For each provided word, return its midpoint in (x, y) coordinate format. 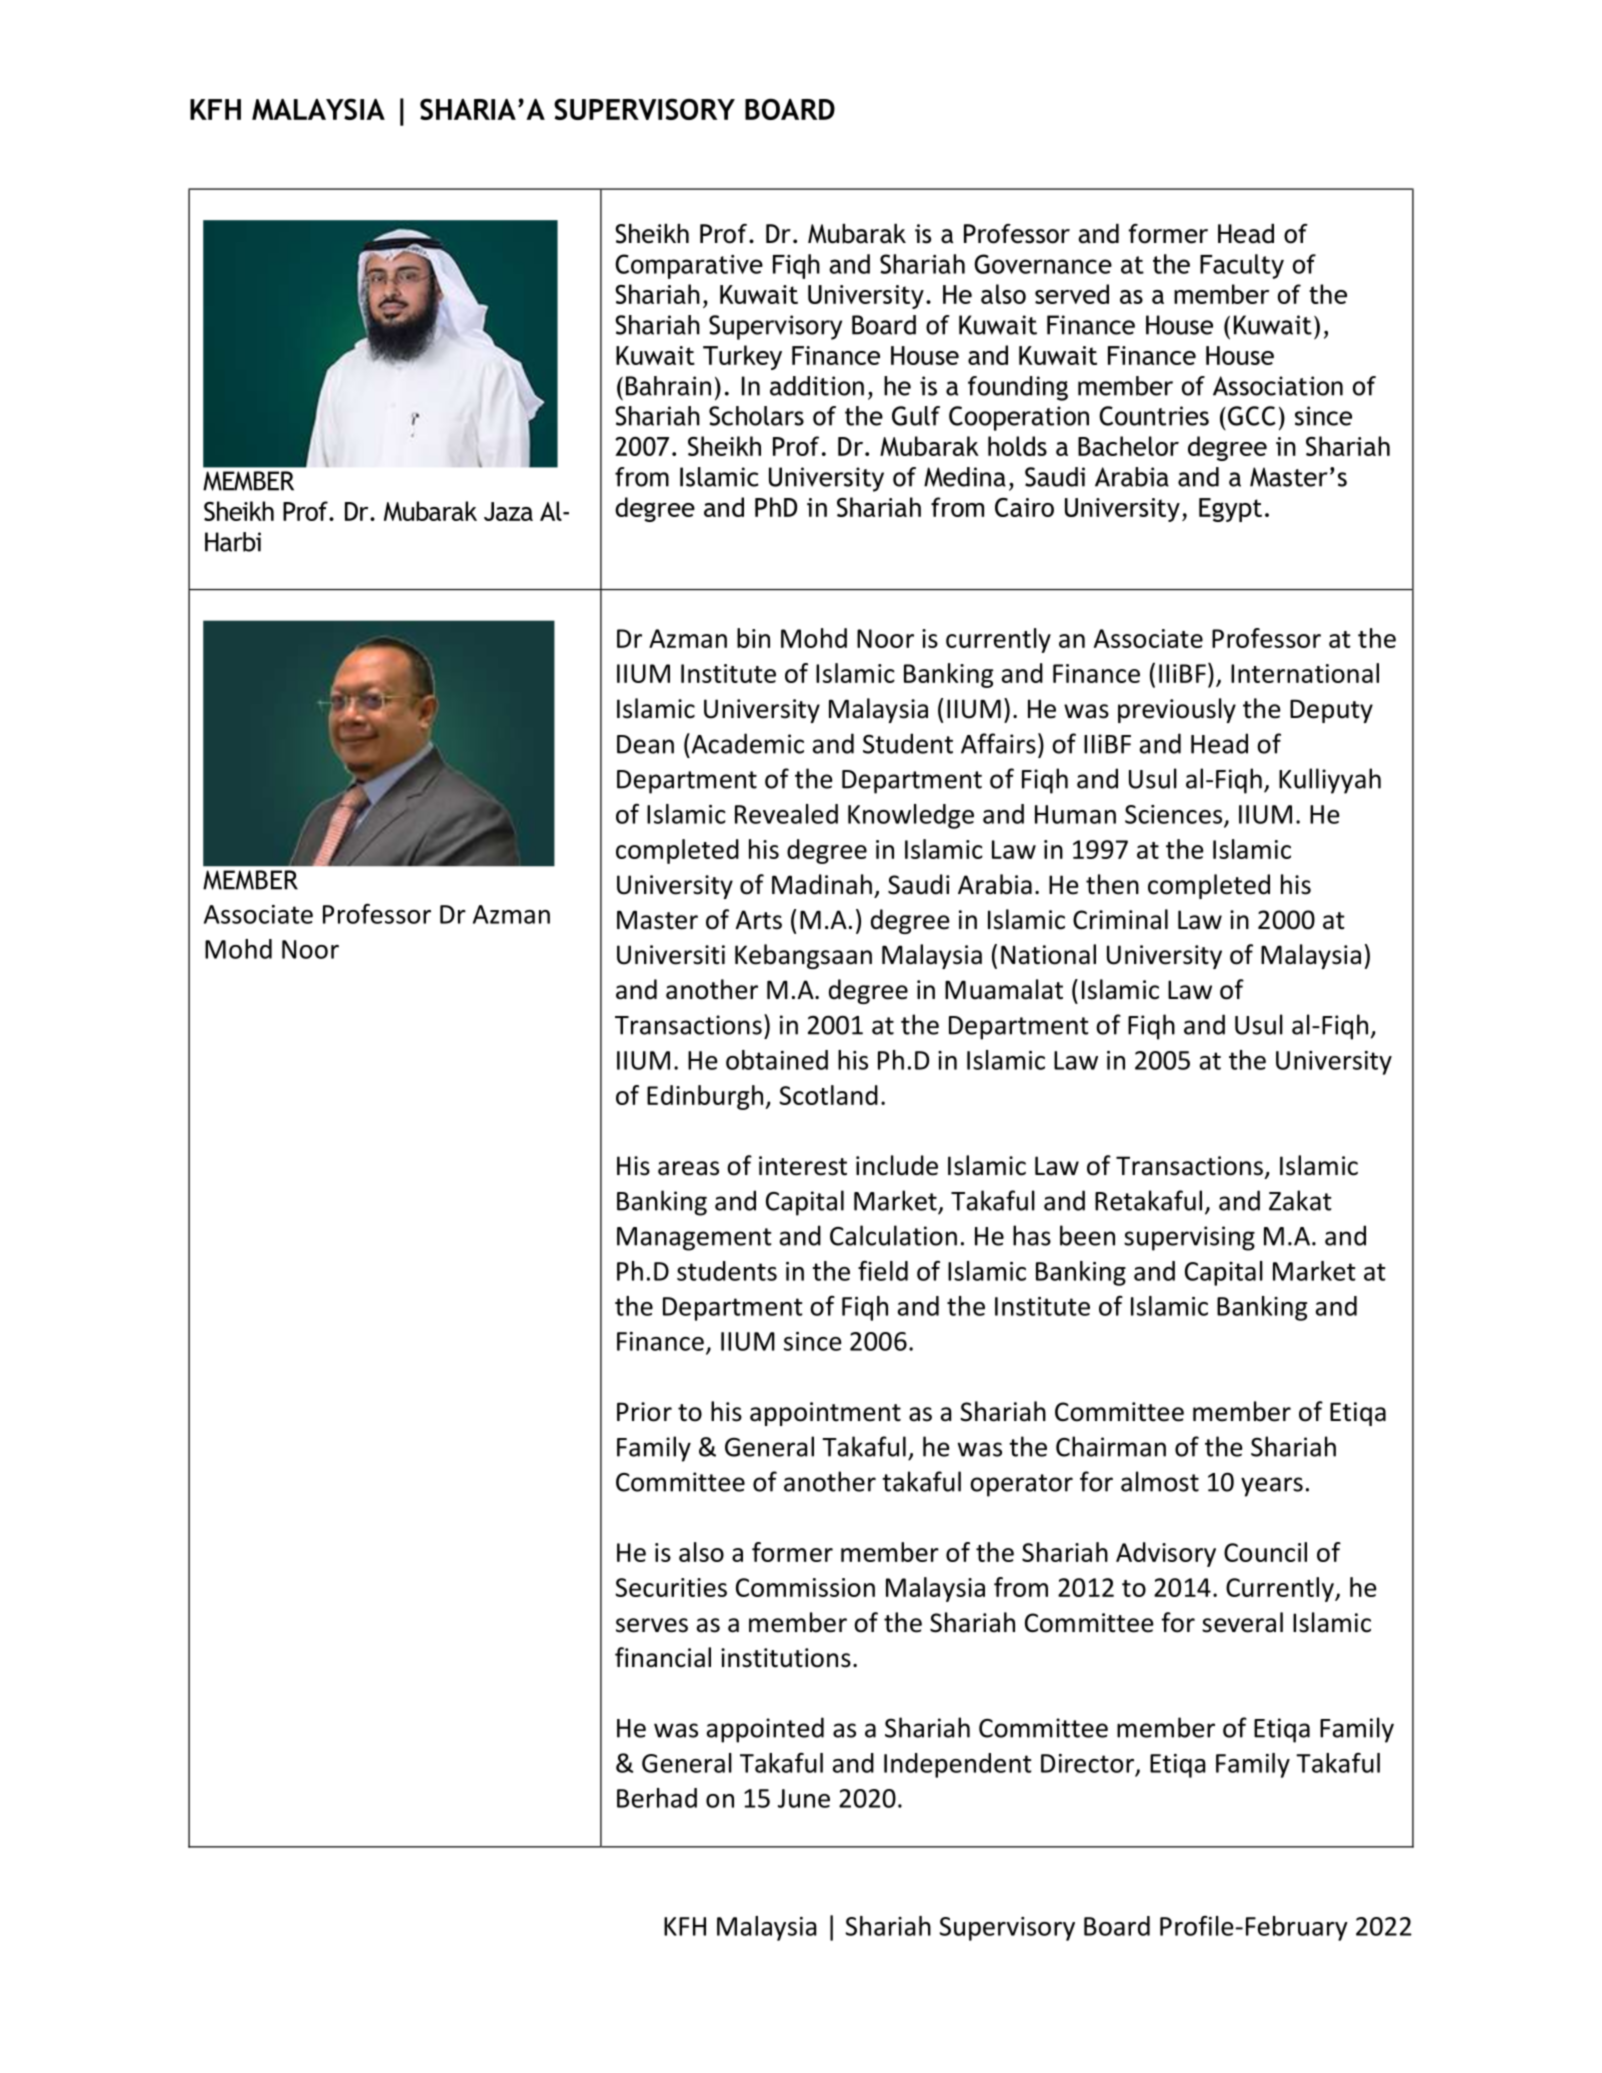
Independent (958, 1765)
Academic (746, 743)
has (1032, 1235)
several (1242, 1622)
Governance (1043, 264)
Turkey (742, 357)
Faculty (1242, 266)
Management (694, 1239)
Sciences (1175, 815)
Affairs (998, 743)
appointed (765, 1730)
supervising (1189, 1238)
